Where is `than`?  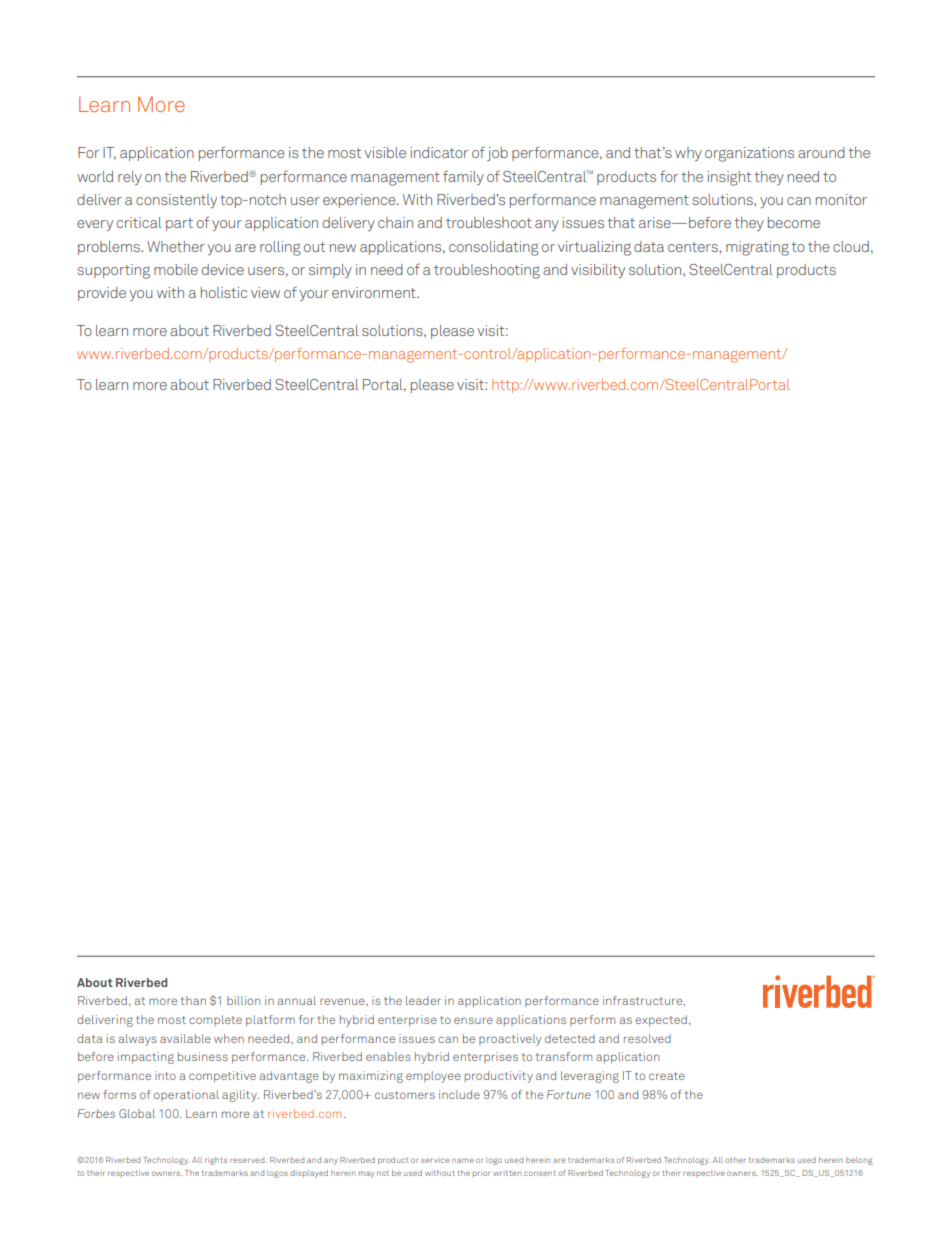 than is located at coordinates (193, 1000).
